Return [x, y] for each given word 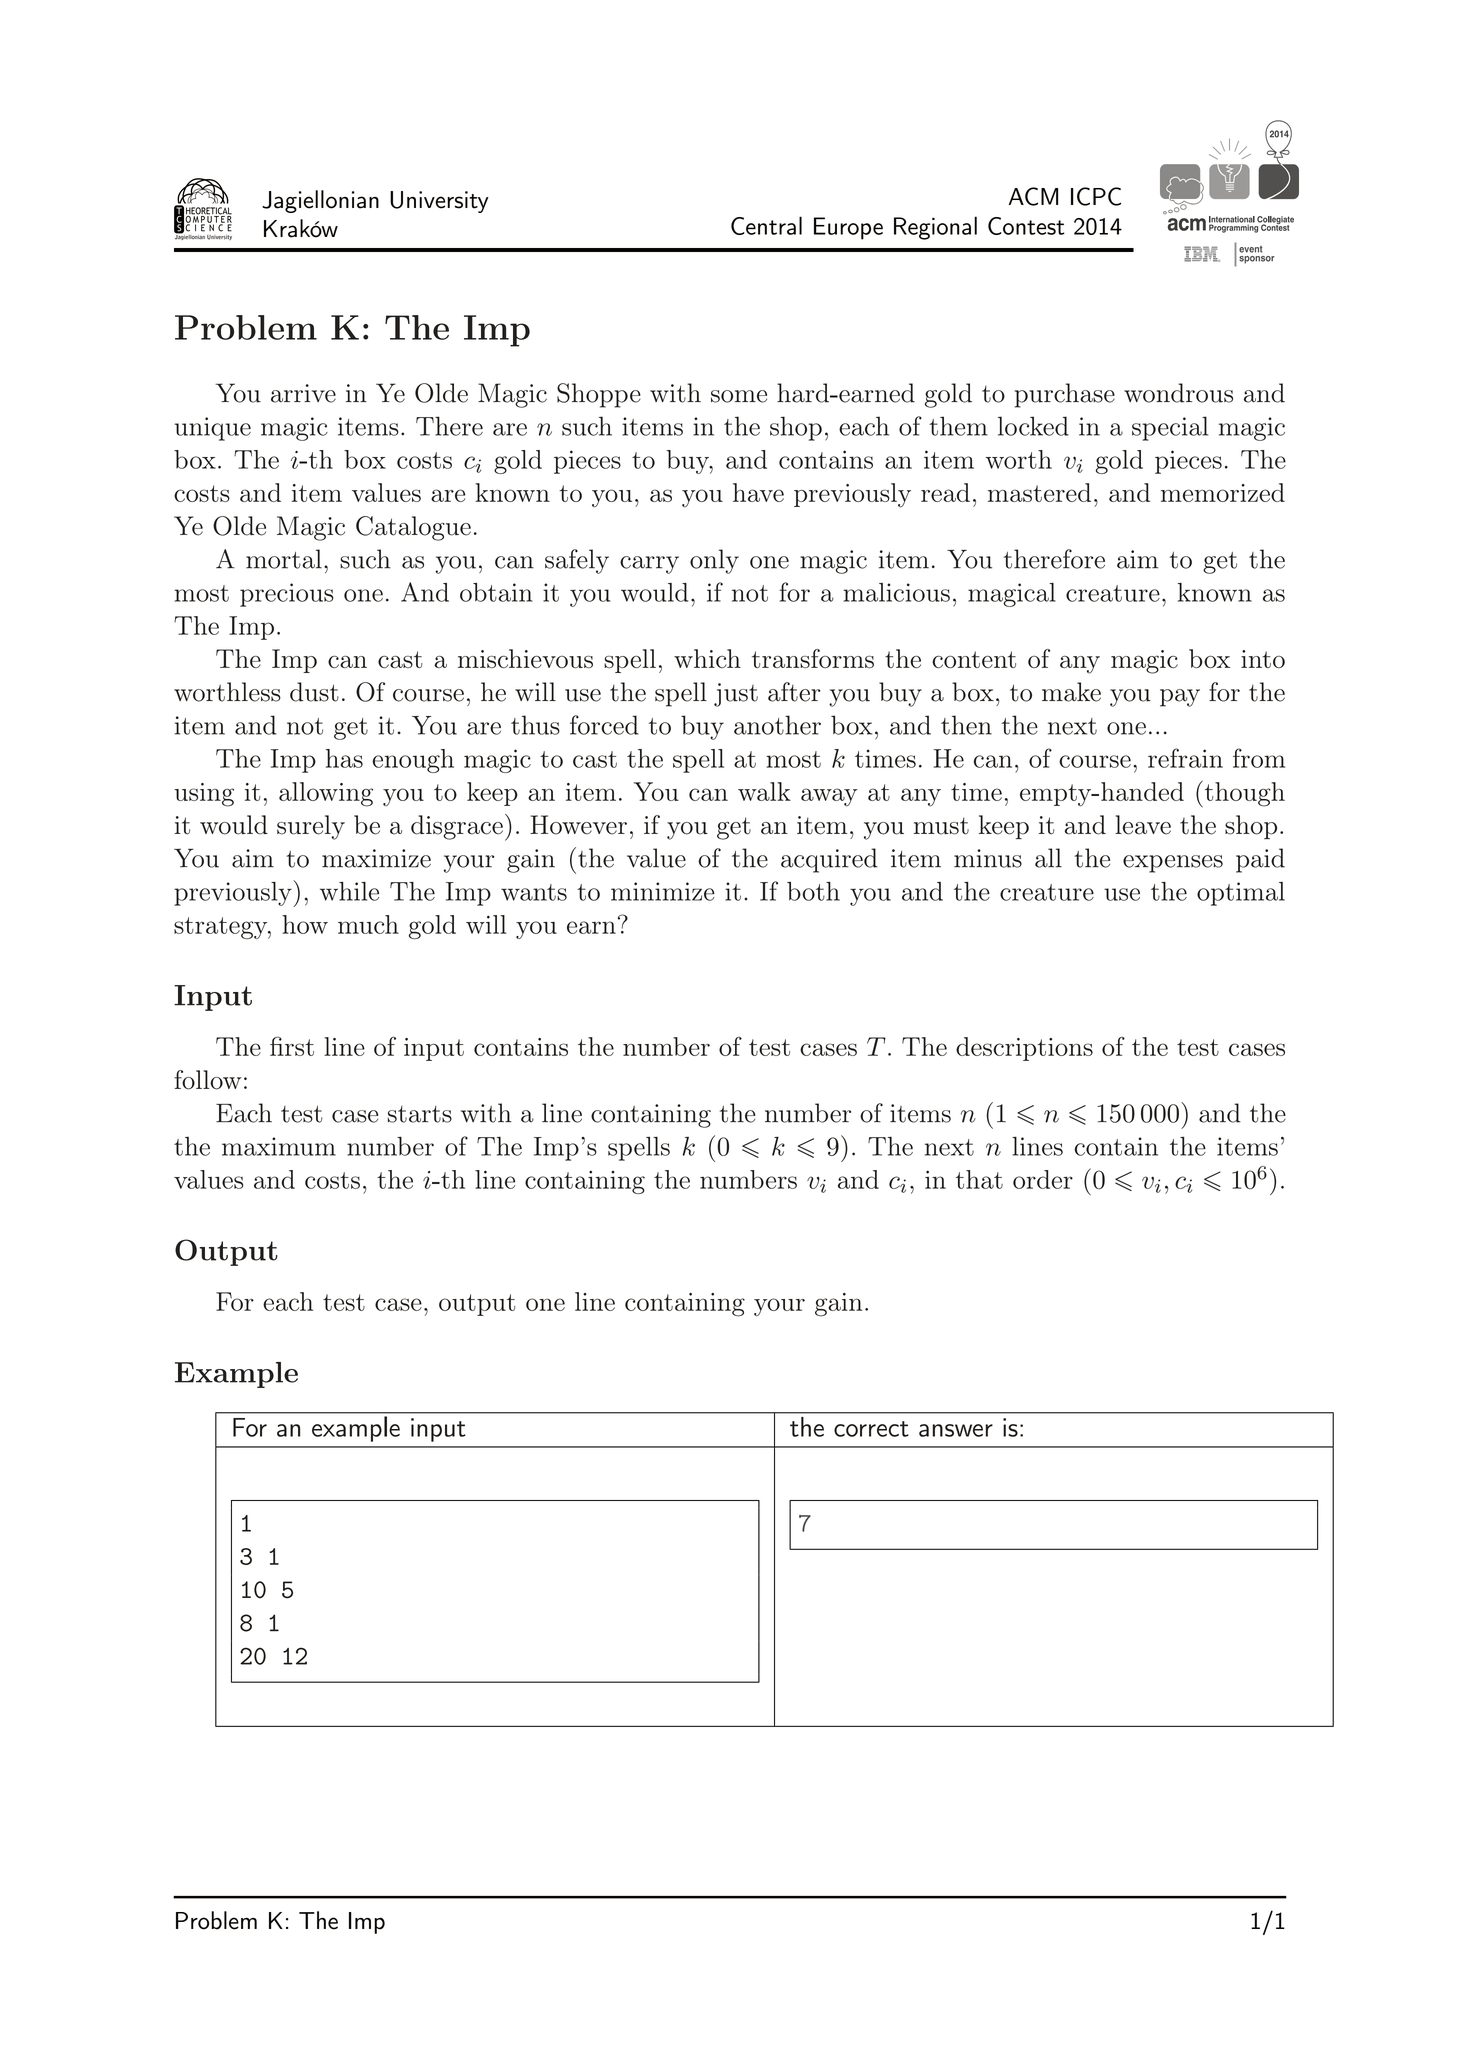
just [736, 695]
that [979, 1179]
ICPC [1096, 196]
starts [420, 1114]
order [1043, 1179]
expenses [1173, 864]
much [368, 924]
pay [1180, 698]
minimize [663, 891]
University [439, 202]
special [1170, 428]
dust [314, 692]
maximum [279, 1146]
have [758, 492]
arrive [303, 393]
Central [766, 225]
